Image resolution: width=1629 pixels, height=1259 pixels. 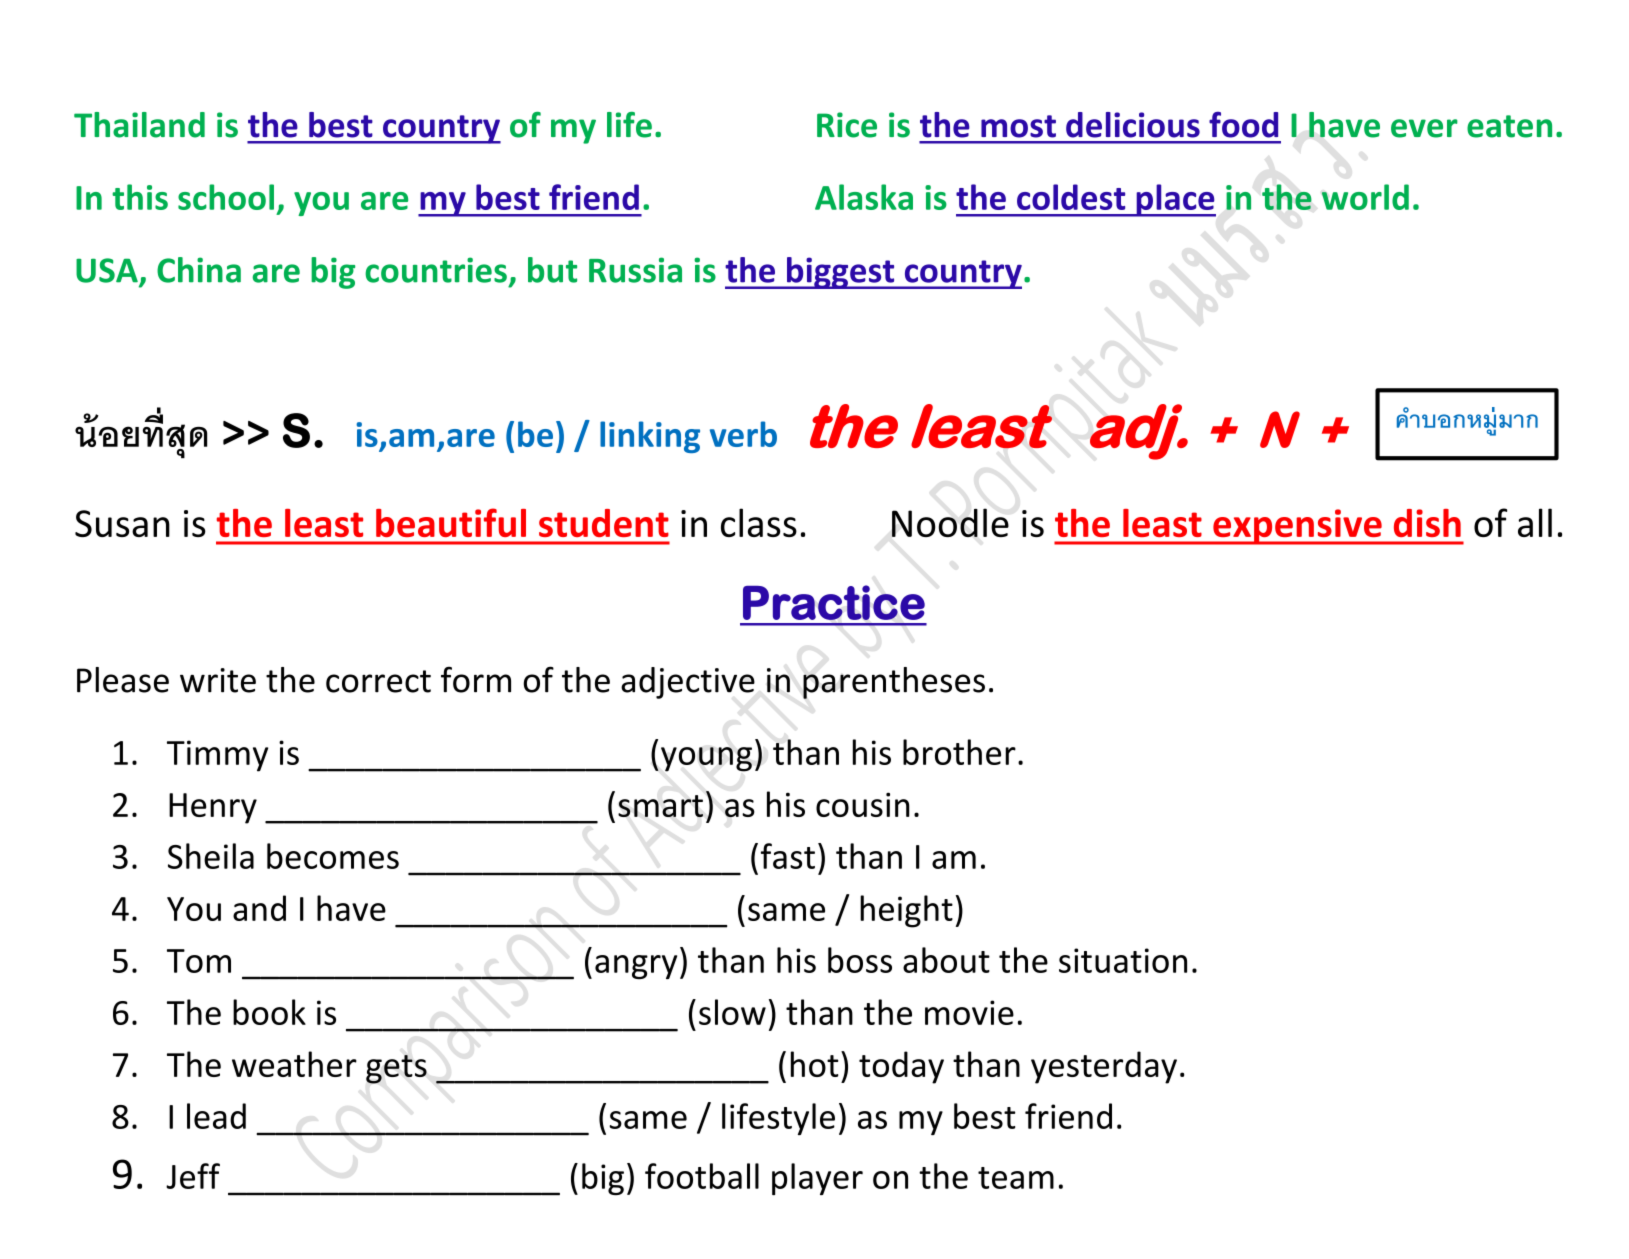 What do you see at coordinates (1297, 527) in the image?
I see `expensive` at bounding box center [1297, 527].
